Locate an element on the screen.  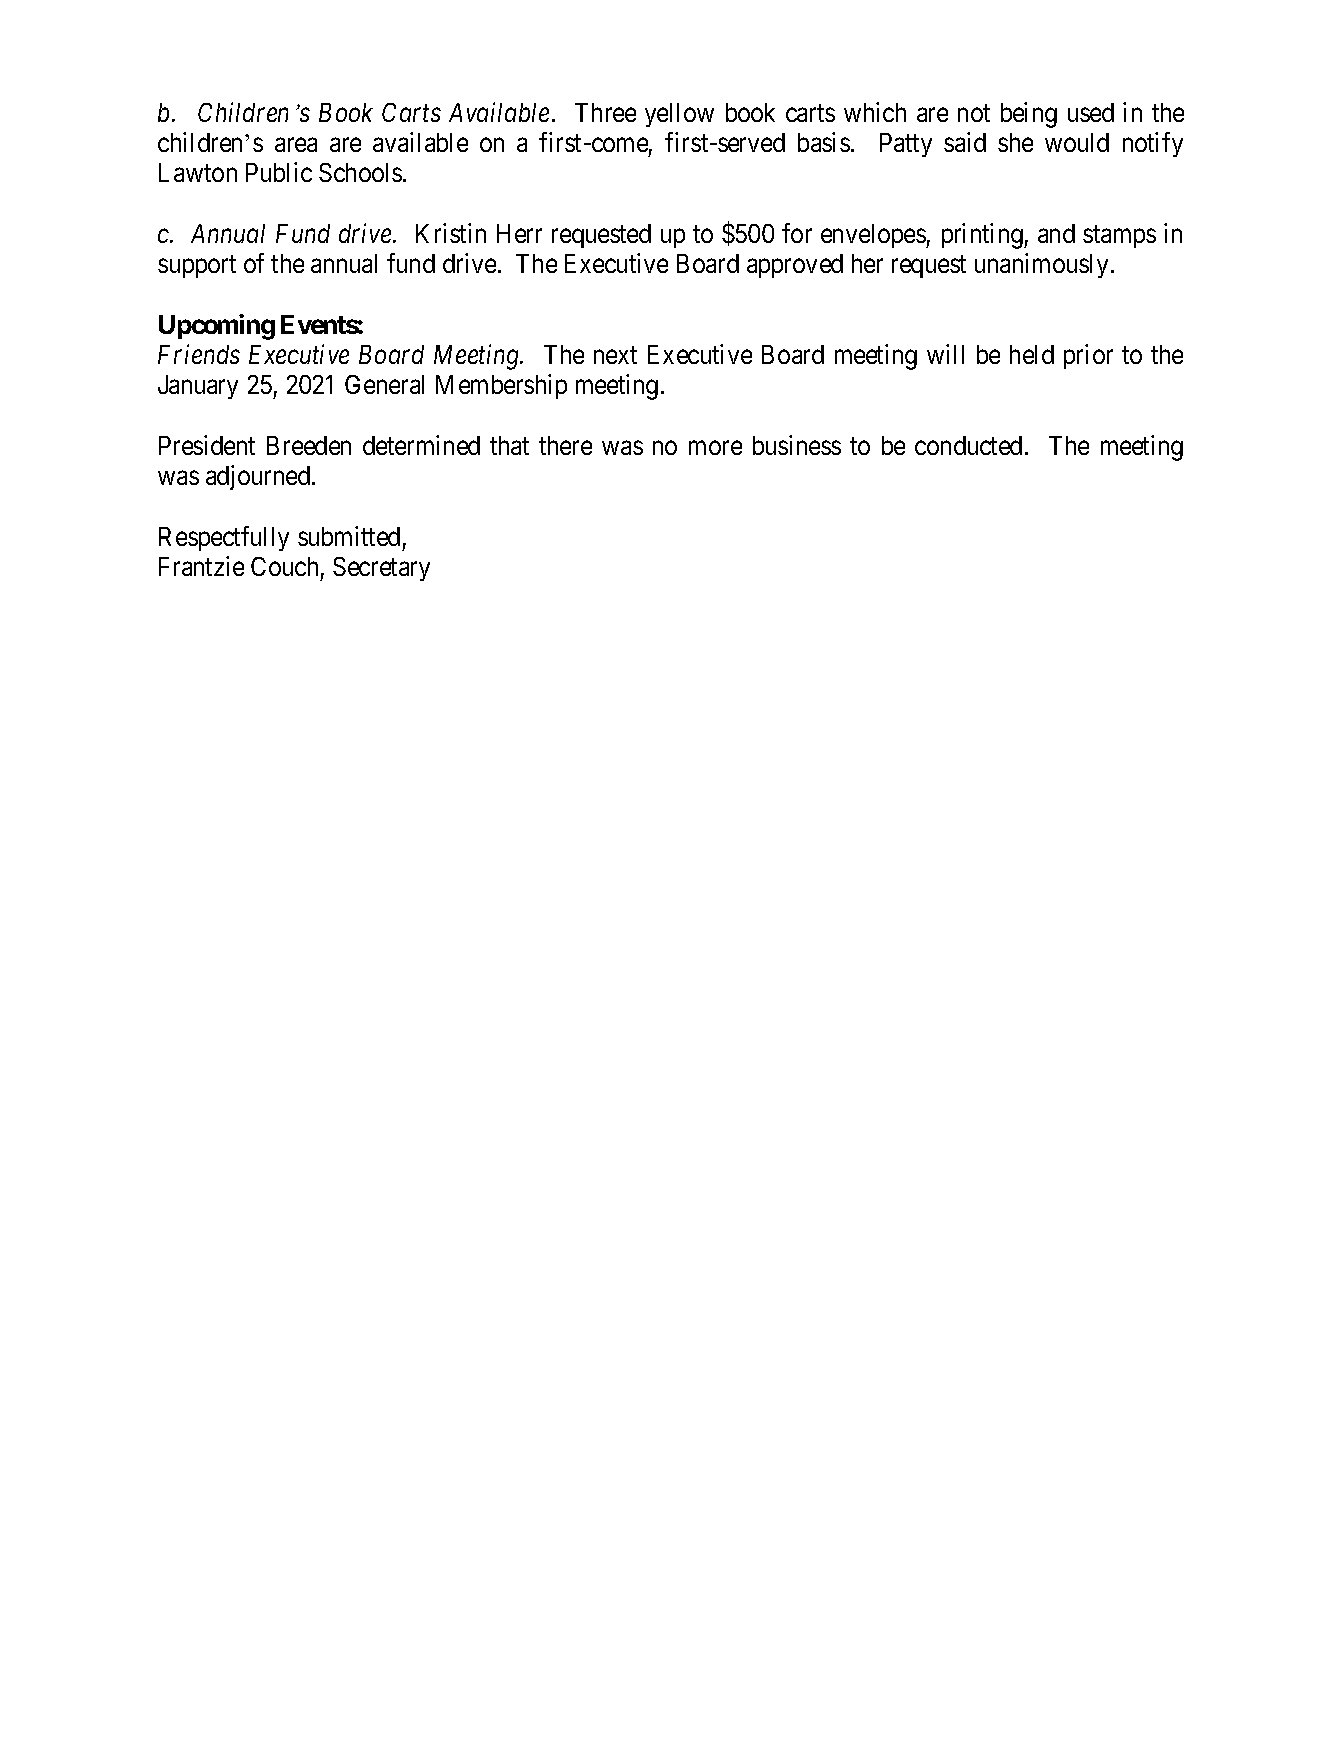
being is located at coordinates (1029, 115).
